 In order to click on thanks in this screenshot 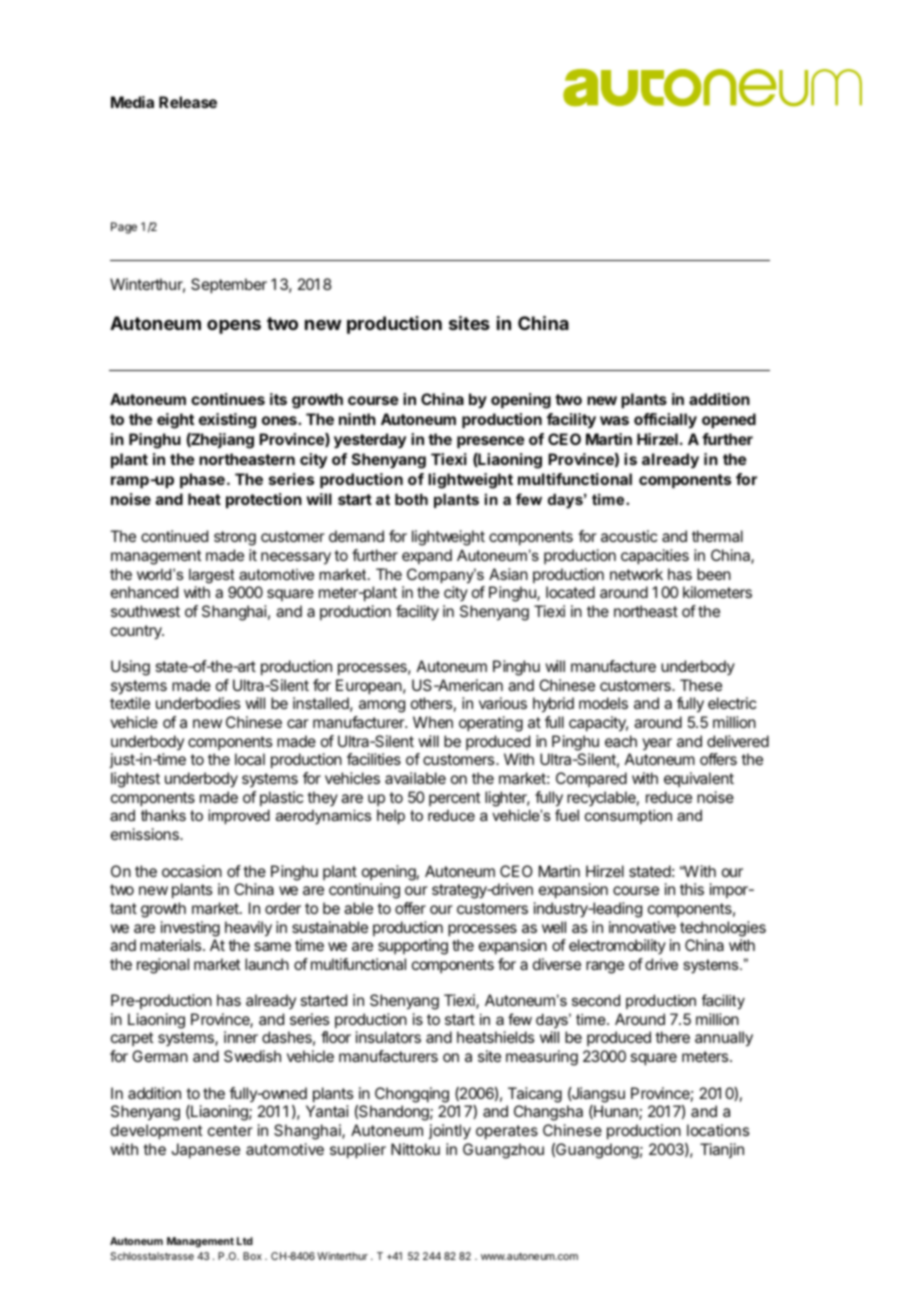, I will do `click(163, 815)`.
